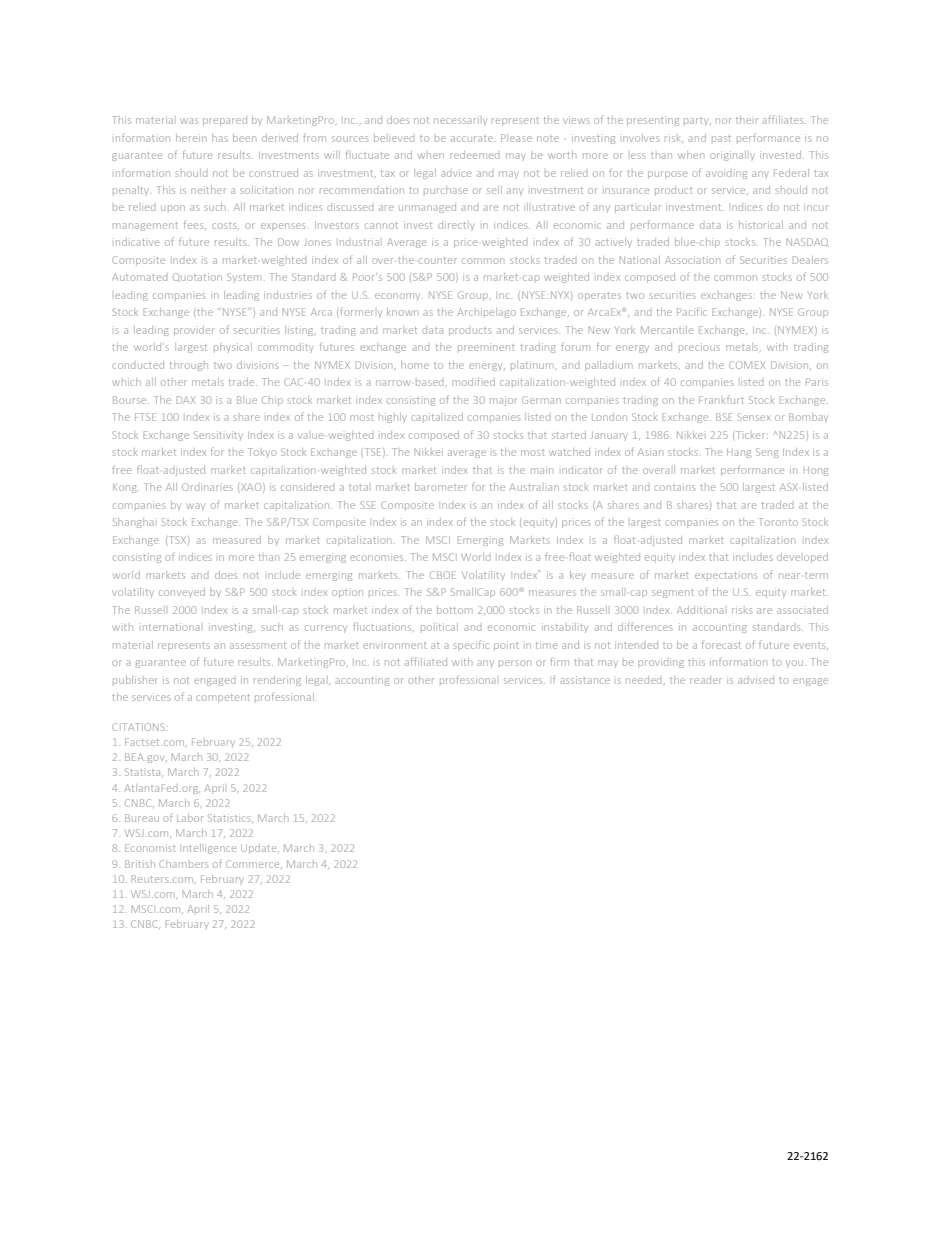 This page has width=952, height=1233. What do you see at coordinates (209, 849) in the page?
I see `Intelligence` at bounding box center [209, 849].
